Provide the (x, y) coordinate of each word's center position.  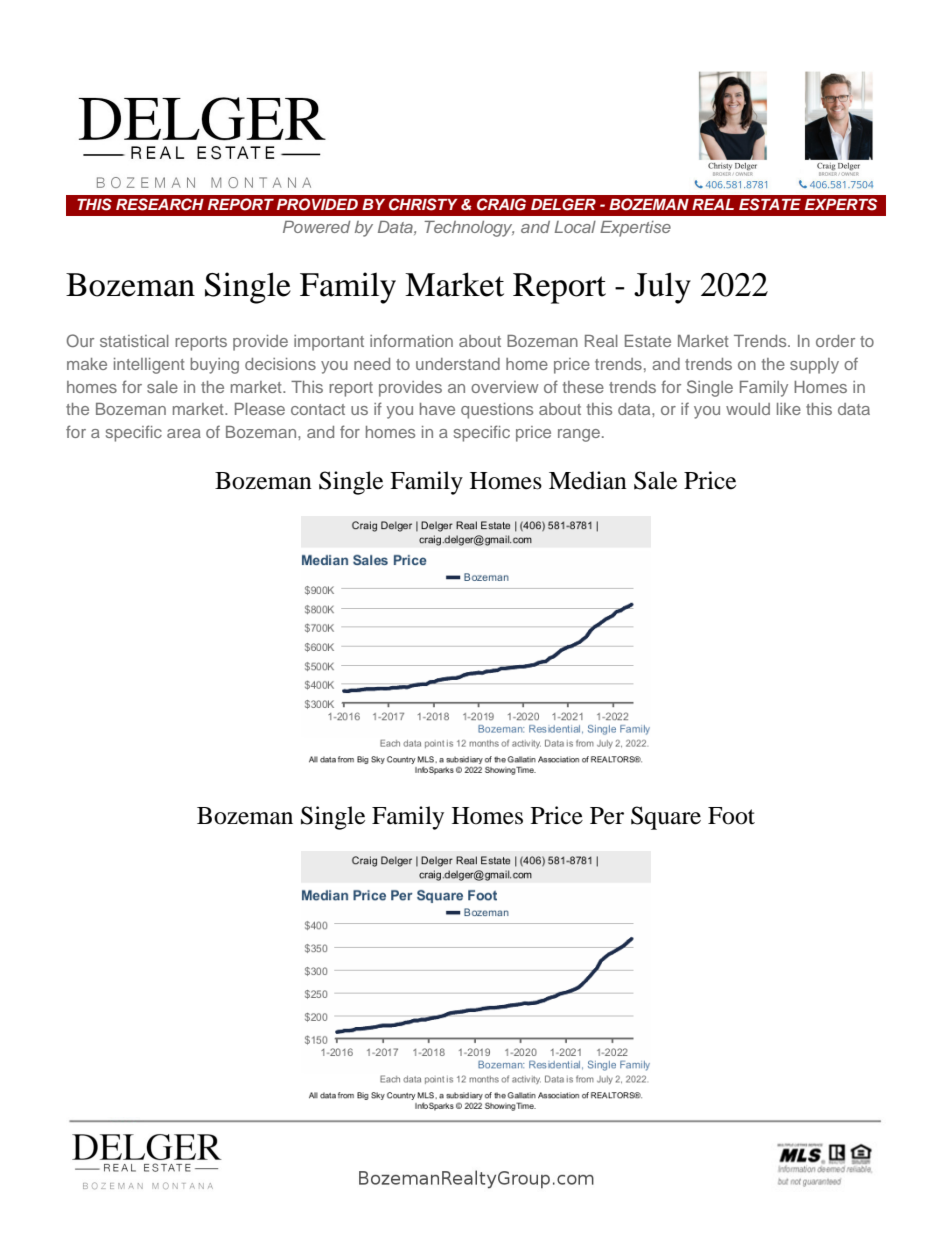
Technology (469, 229)
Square (666, 818)
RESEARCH (160, 204)
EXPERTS (841, 204)
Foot (731, 816)
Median (588, 480)
